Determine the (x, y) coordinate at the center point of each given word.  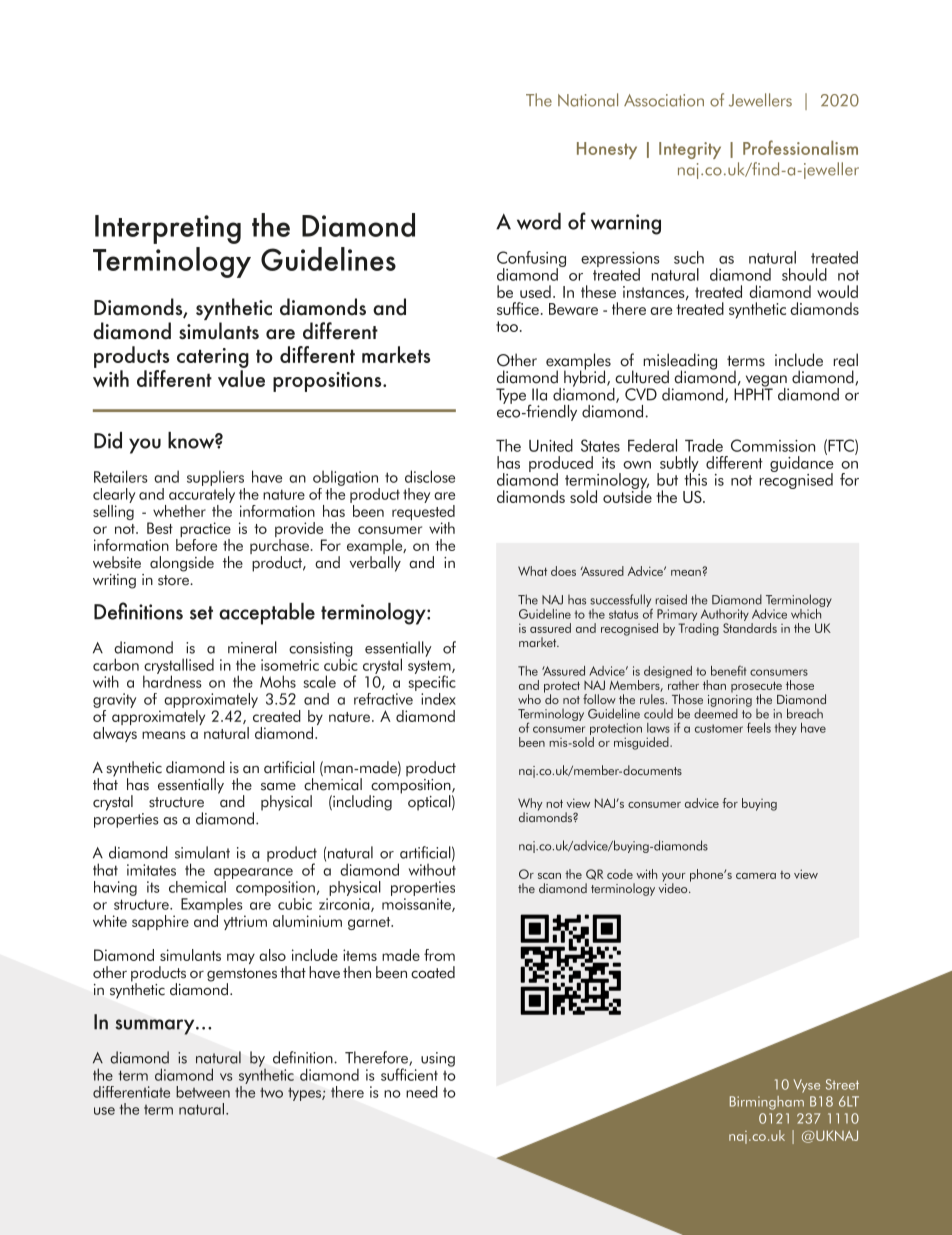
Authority (724, 616)
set (201, 613)
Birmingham (767, 1103)
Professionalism (800, 147)
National (588, 100)
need (422, 1092)
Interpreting (168, 229)
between (203, 1092)
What (532, 571)
